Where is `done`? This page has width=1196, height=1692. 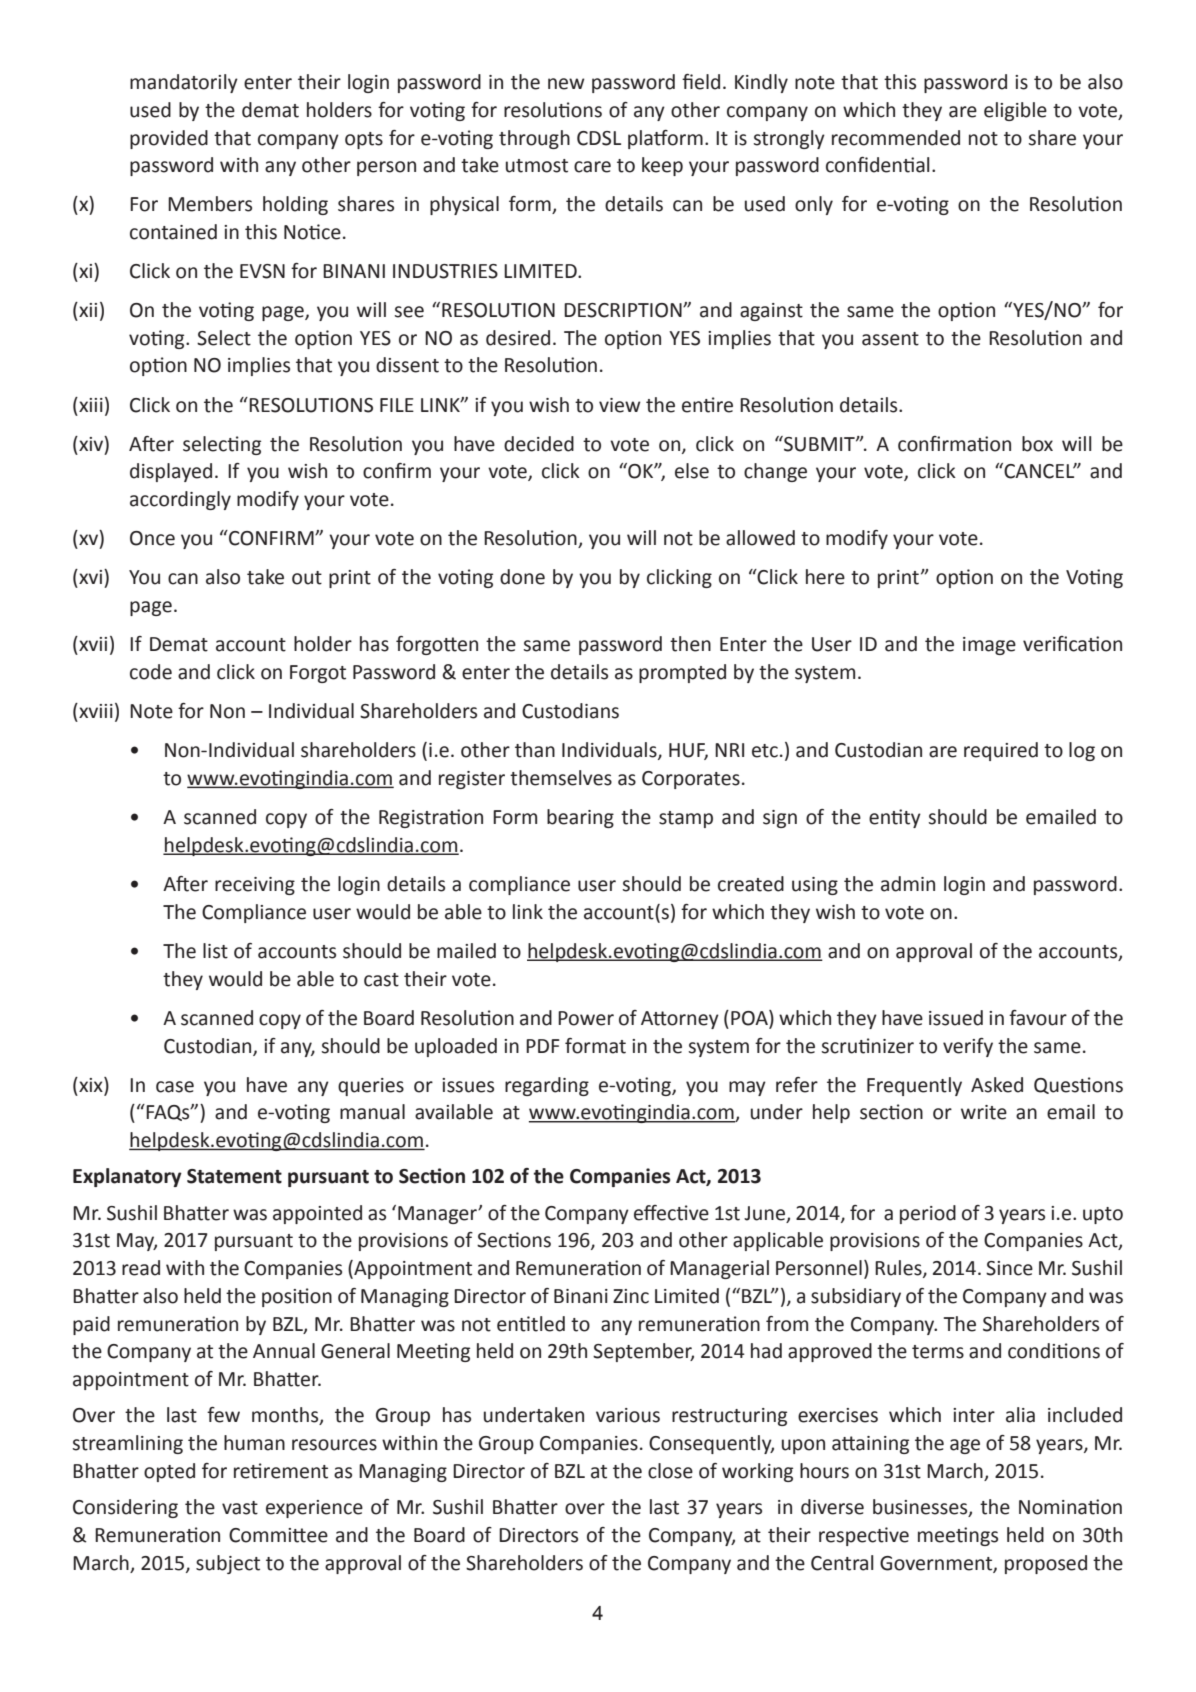 done is located at coordinates (522, 577).
